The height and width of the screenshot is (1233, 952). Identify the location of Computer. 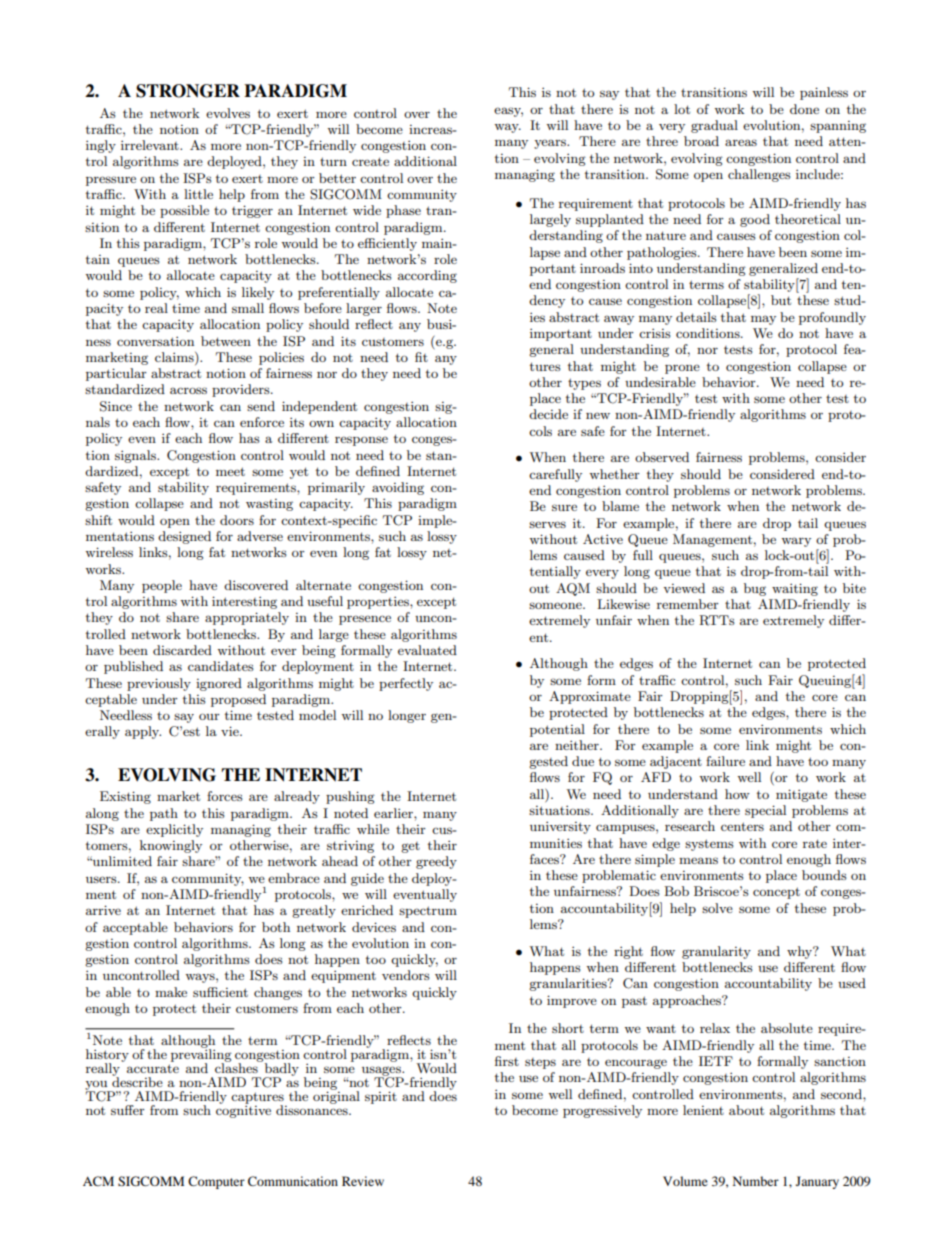
(216, 1182).
